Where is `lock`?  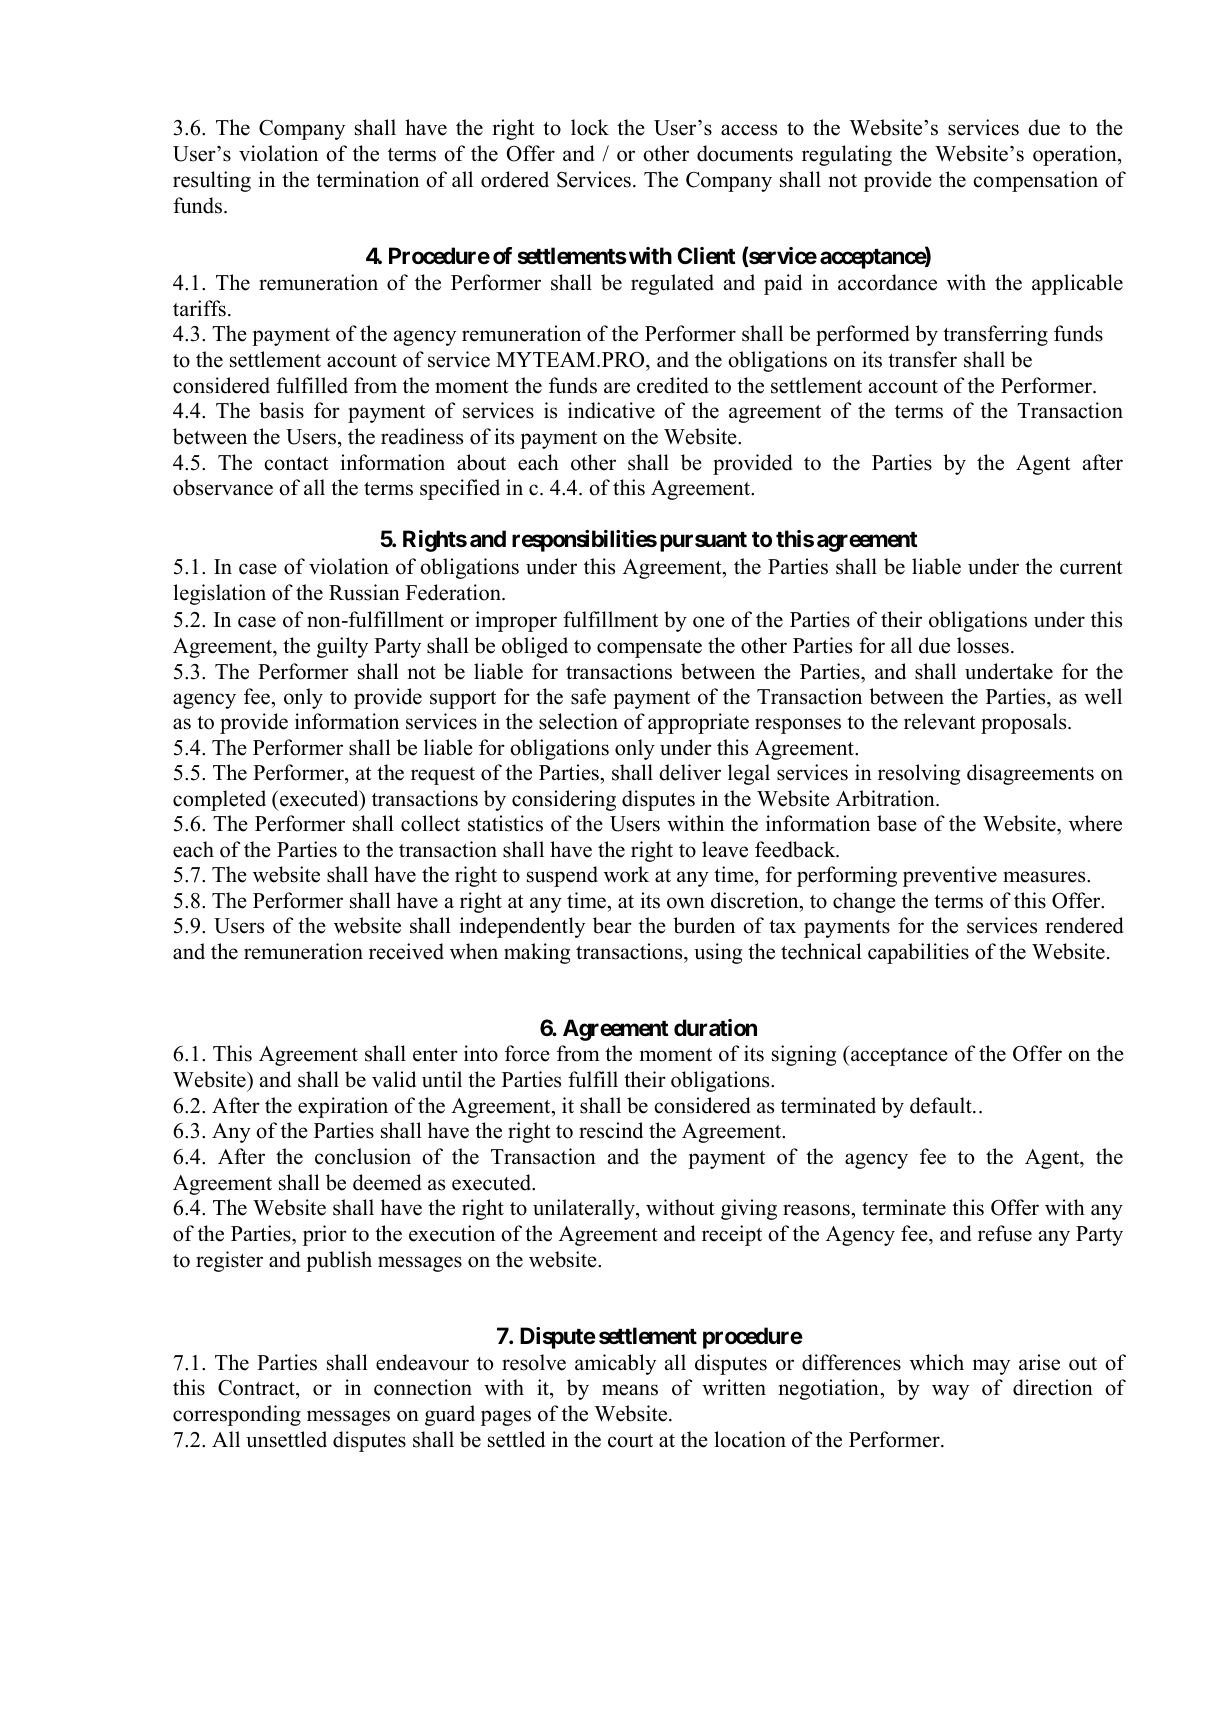
lock is located at coordinates (590, 127).
